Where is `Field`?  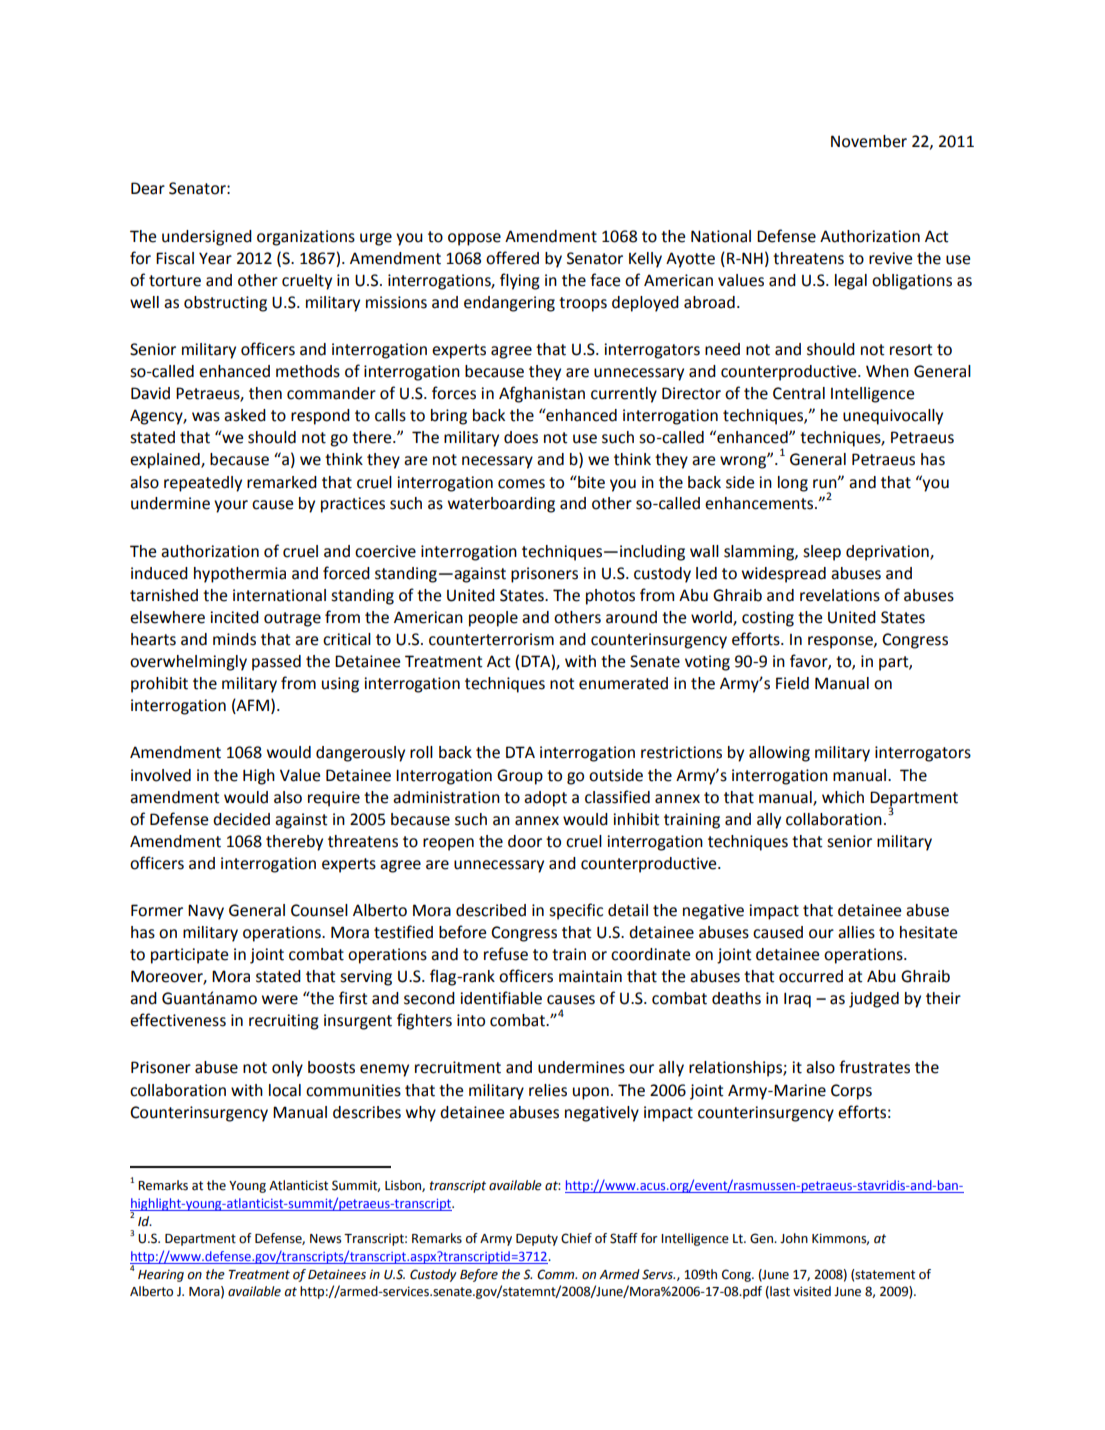 Field is located at coordinates (792, 683).
